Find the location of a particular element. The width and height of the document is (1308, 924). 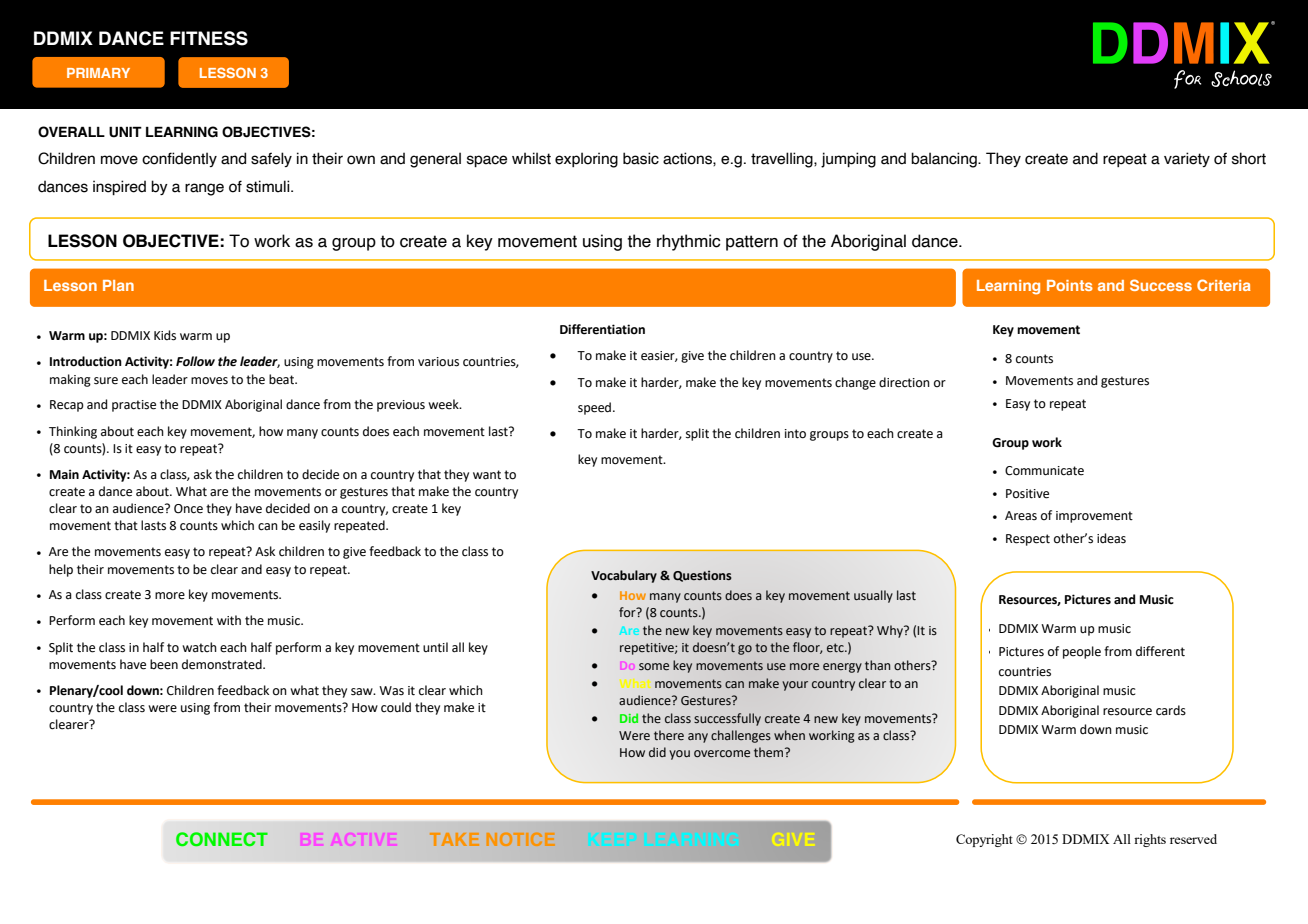

practise is located at coordinates (134, 406).
